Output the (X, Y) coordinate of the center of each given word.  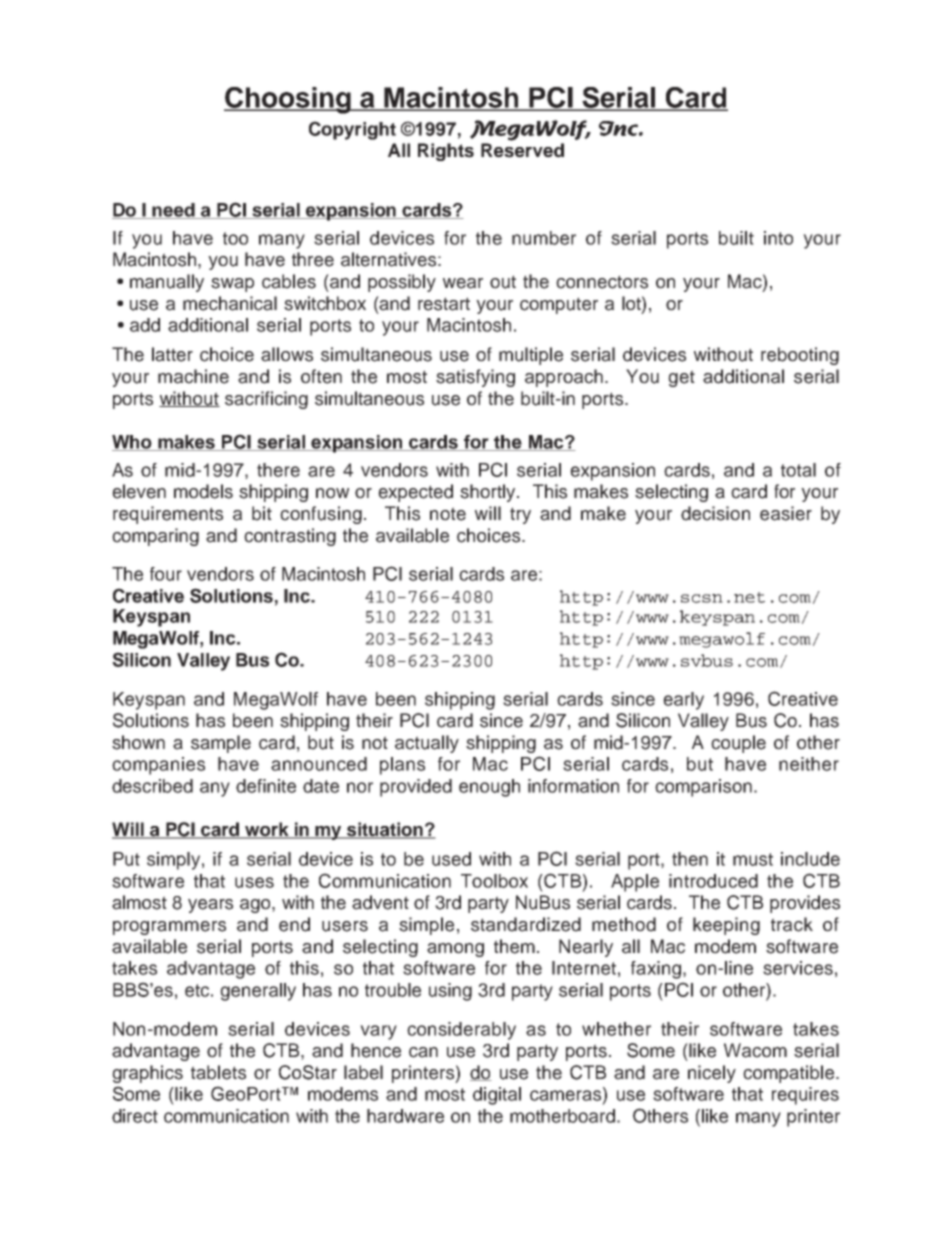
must (753, 859)
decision (715, 513)
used (451, 859)
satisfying (475, 378)
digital (497, 1096)
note (448, 514)
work (267, 830)
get (681, 378)
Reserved (522, 150)
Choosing (288, 100)
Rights (446, 152)
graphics (147, 1074)
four (166, 574)
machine (193, 376)
